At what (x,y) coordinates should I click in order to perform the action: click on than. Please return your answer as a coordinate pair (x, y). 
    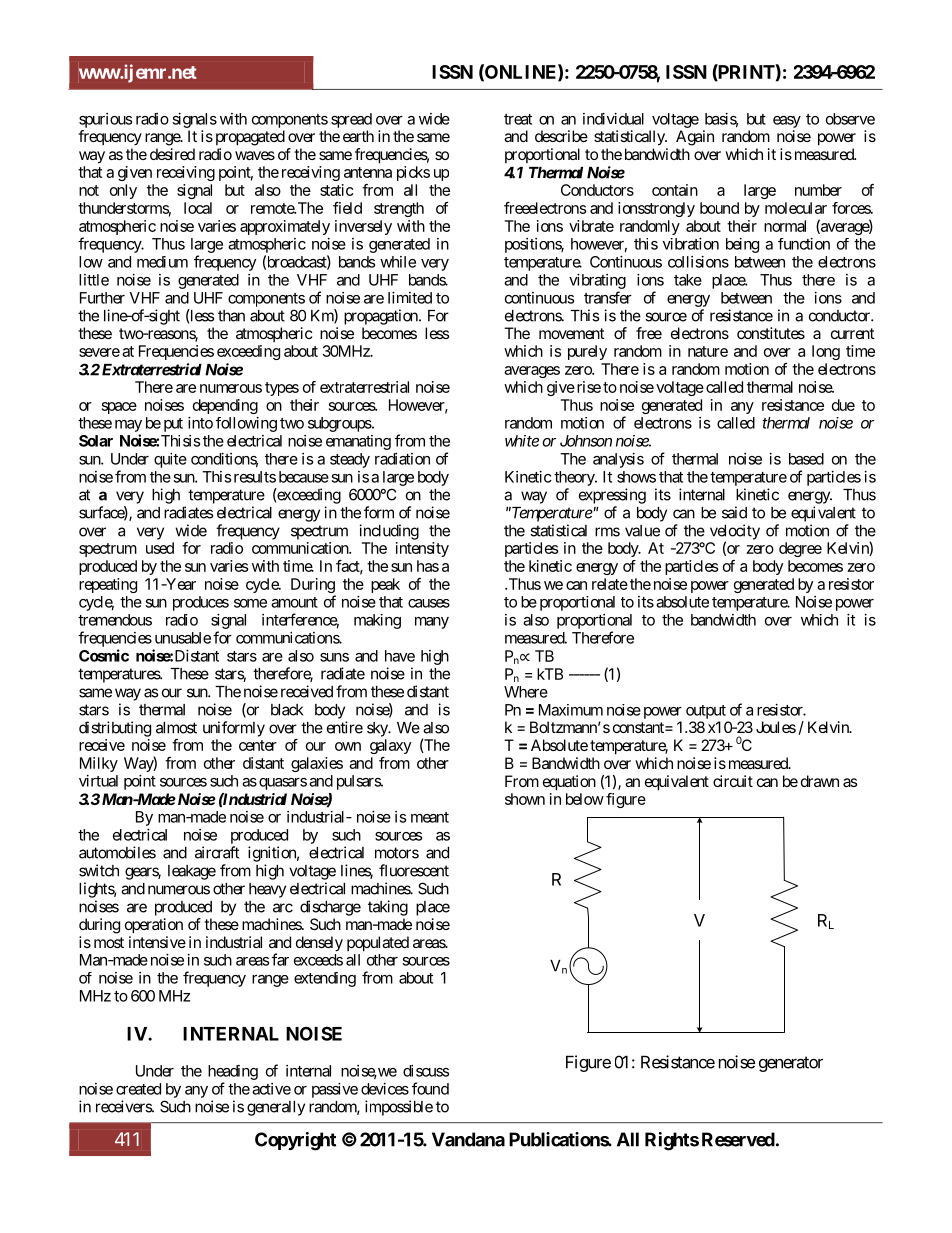
    Looking at the image, I should click on (231, 316).
